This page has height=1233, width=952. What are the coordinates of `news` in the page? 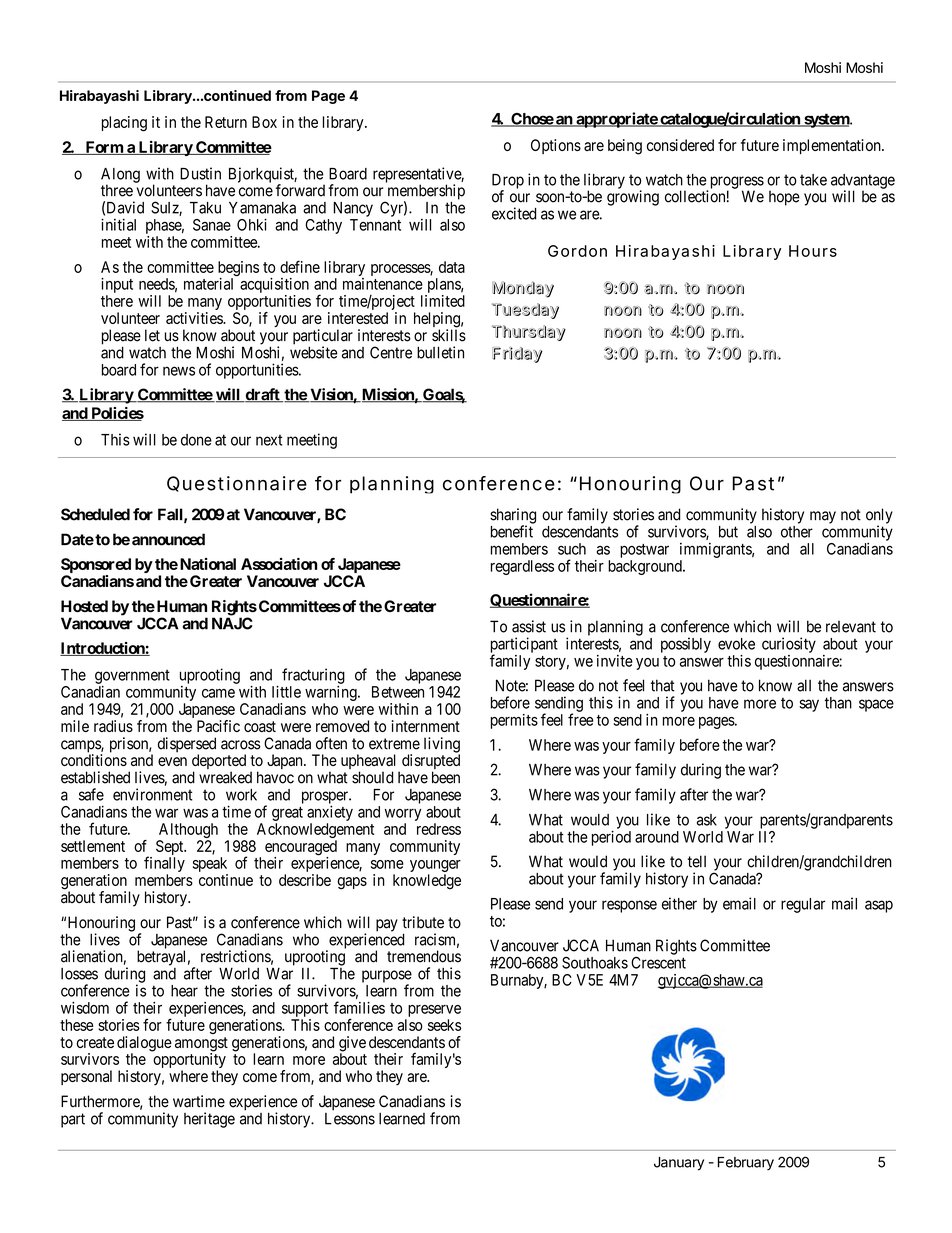 It's located at (179, 371).
